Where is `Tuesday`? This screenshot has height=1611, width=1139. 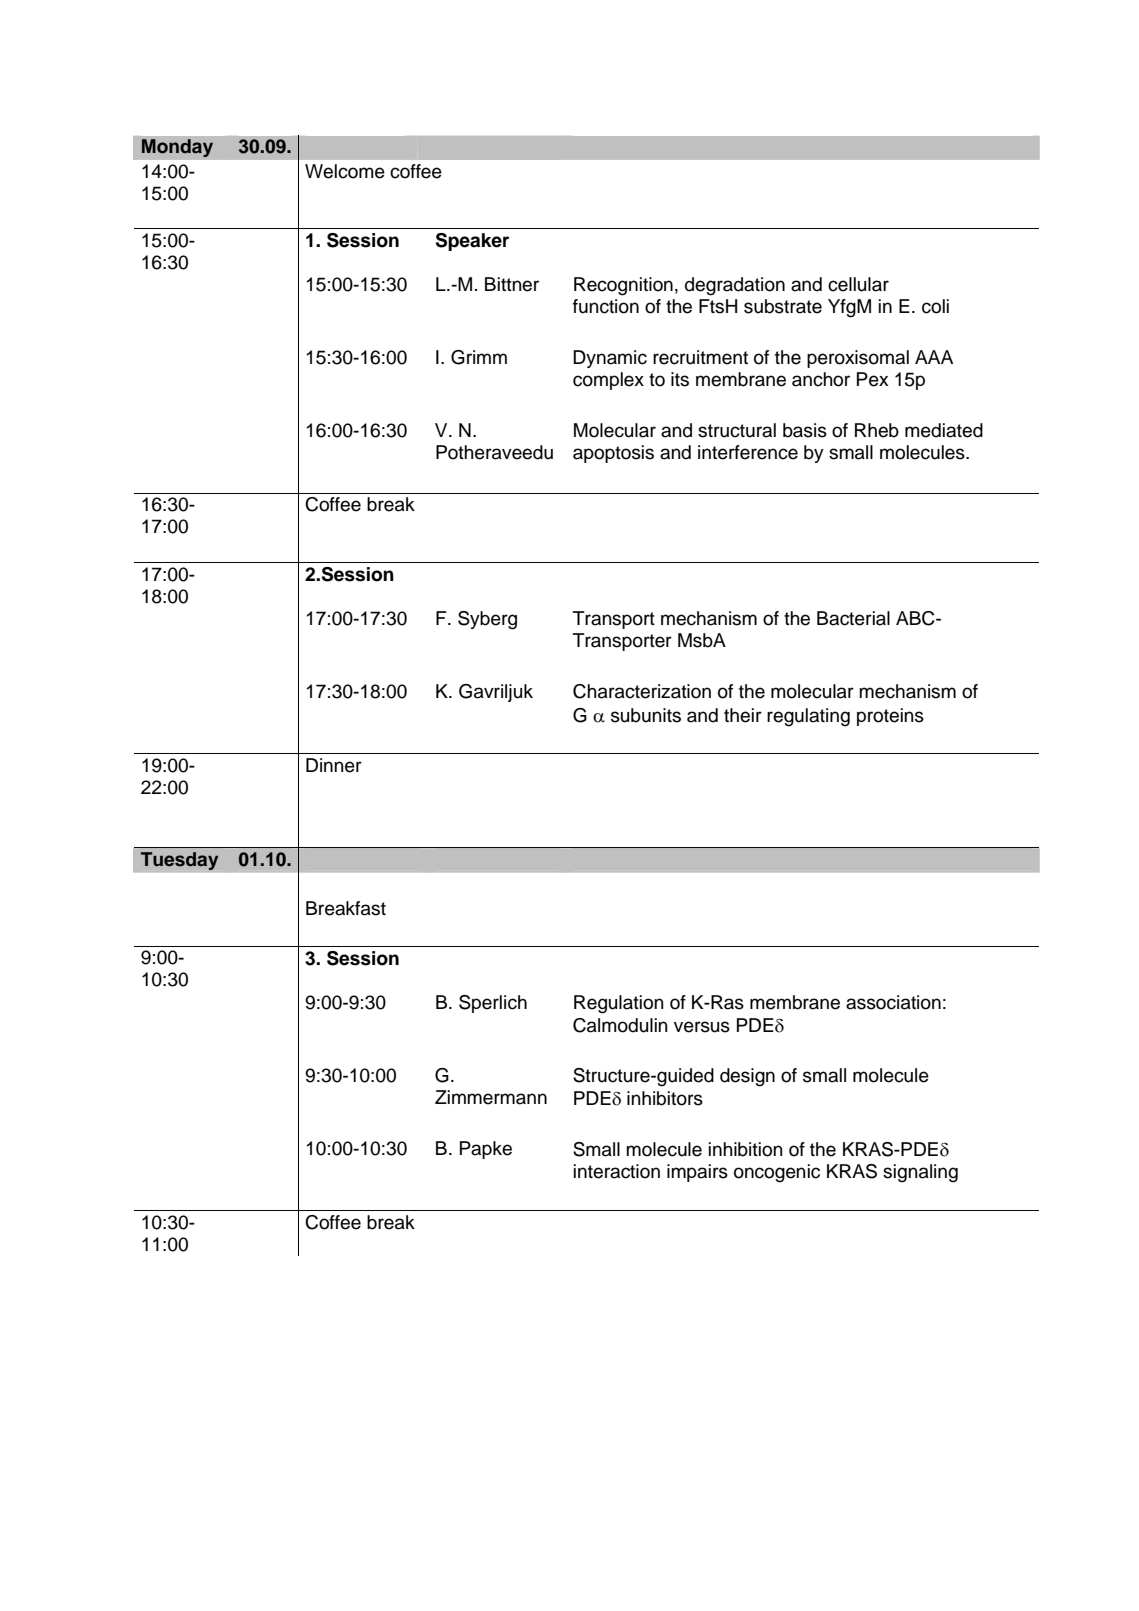 Tuesday is located at coordinates (179, 861).
